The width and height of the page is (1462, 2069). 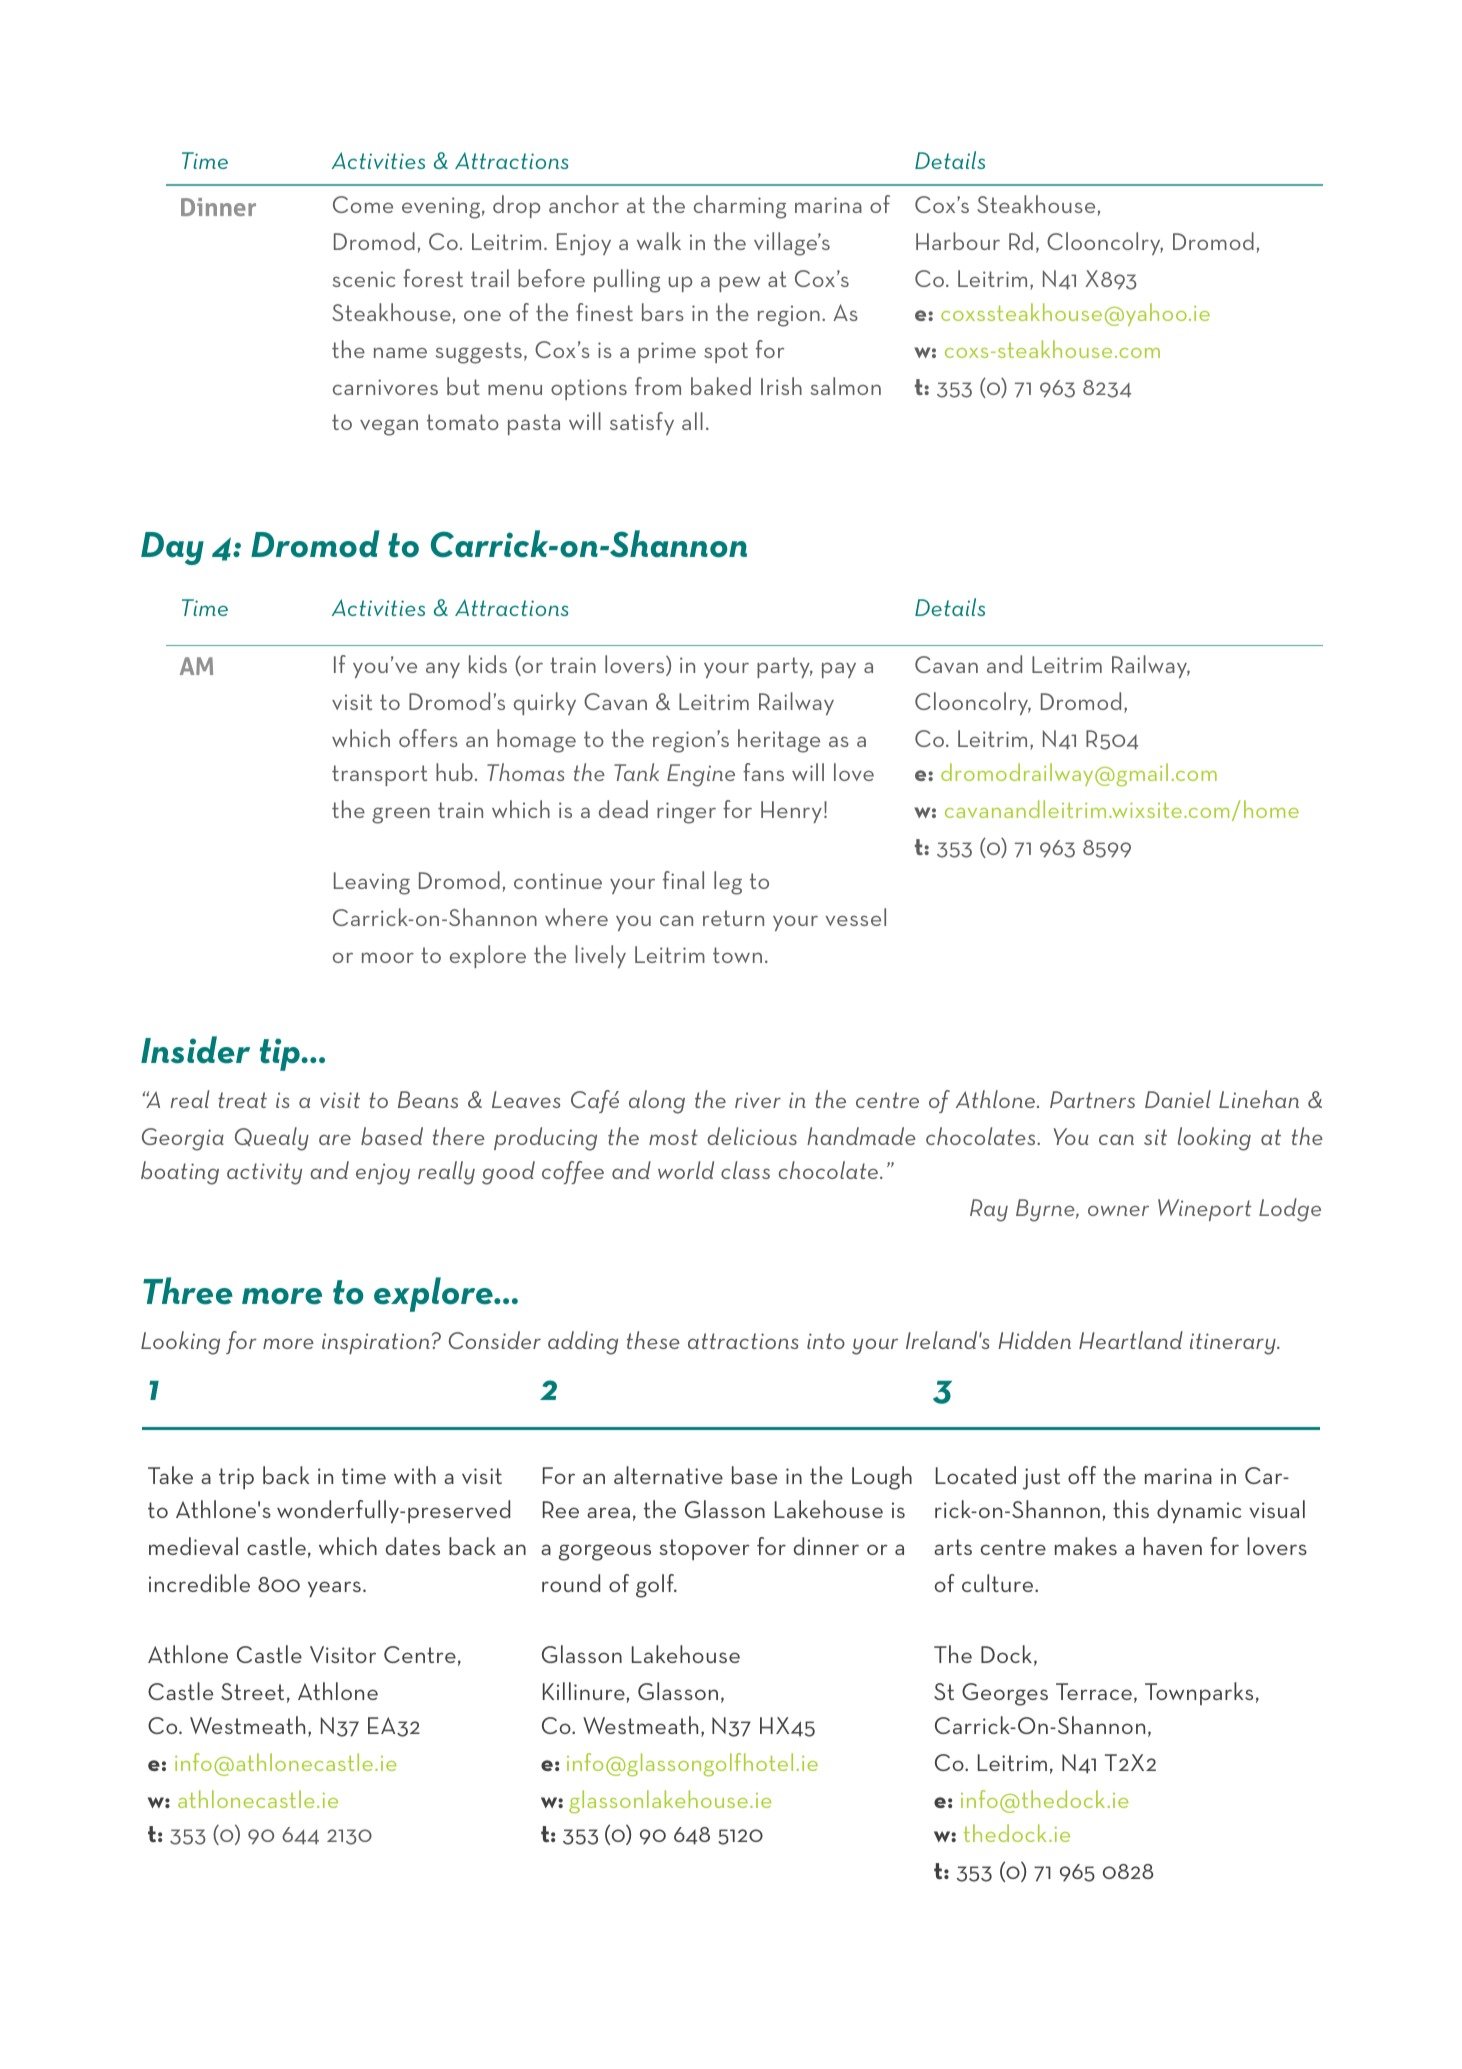 What do you see at coordinates (958, 241) in the page?
I see `Harbour` at bounding box center [958, 241].
